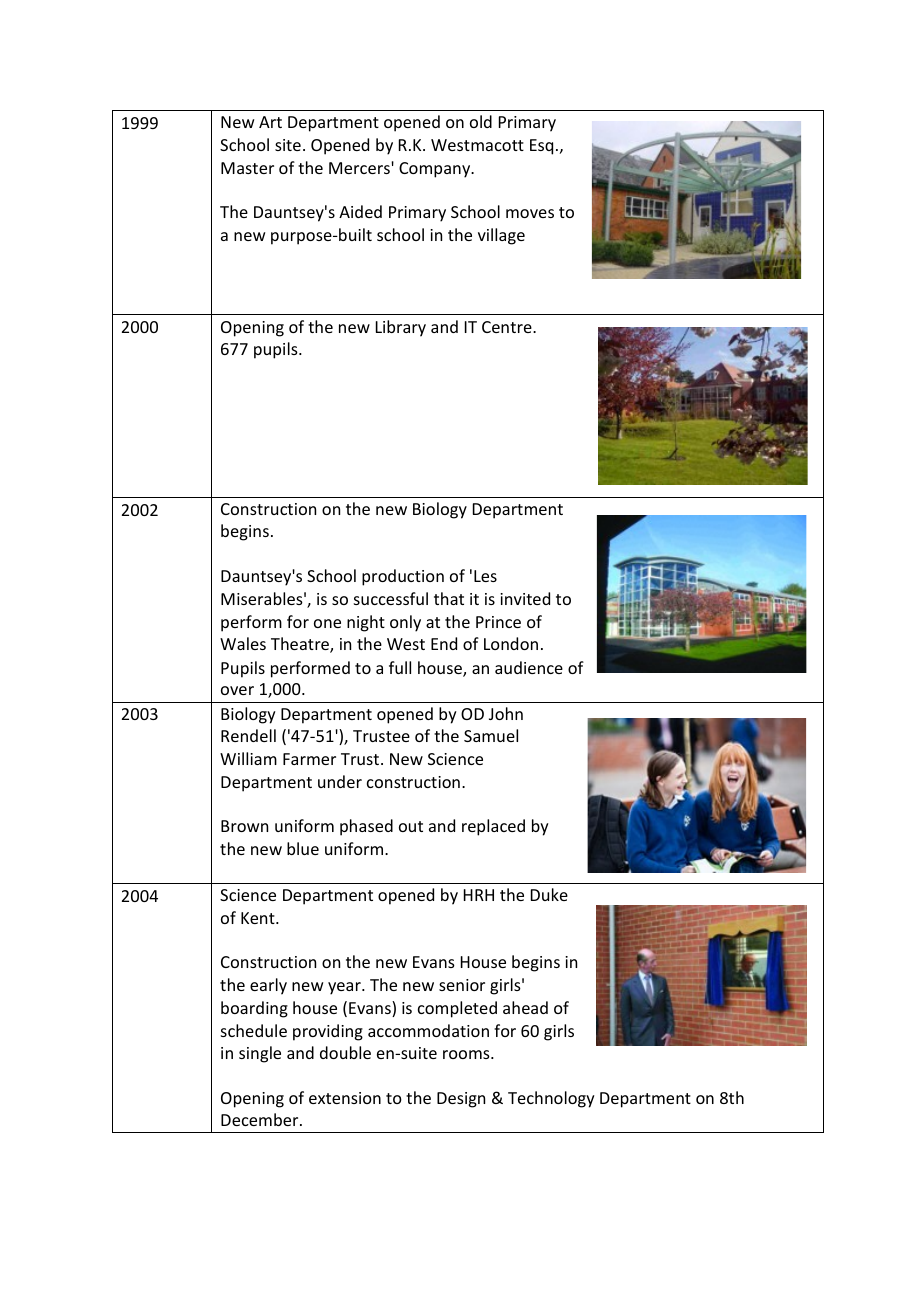 This document has width=924, height=1307. Describe the element at coordinates (405, 623) in the document. I see `only` at that location.
